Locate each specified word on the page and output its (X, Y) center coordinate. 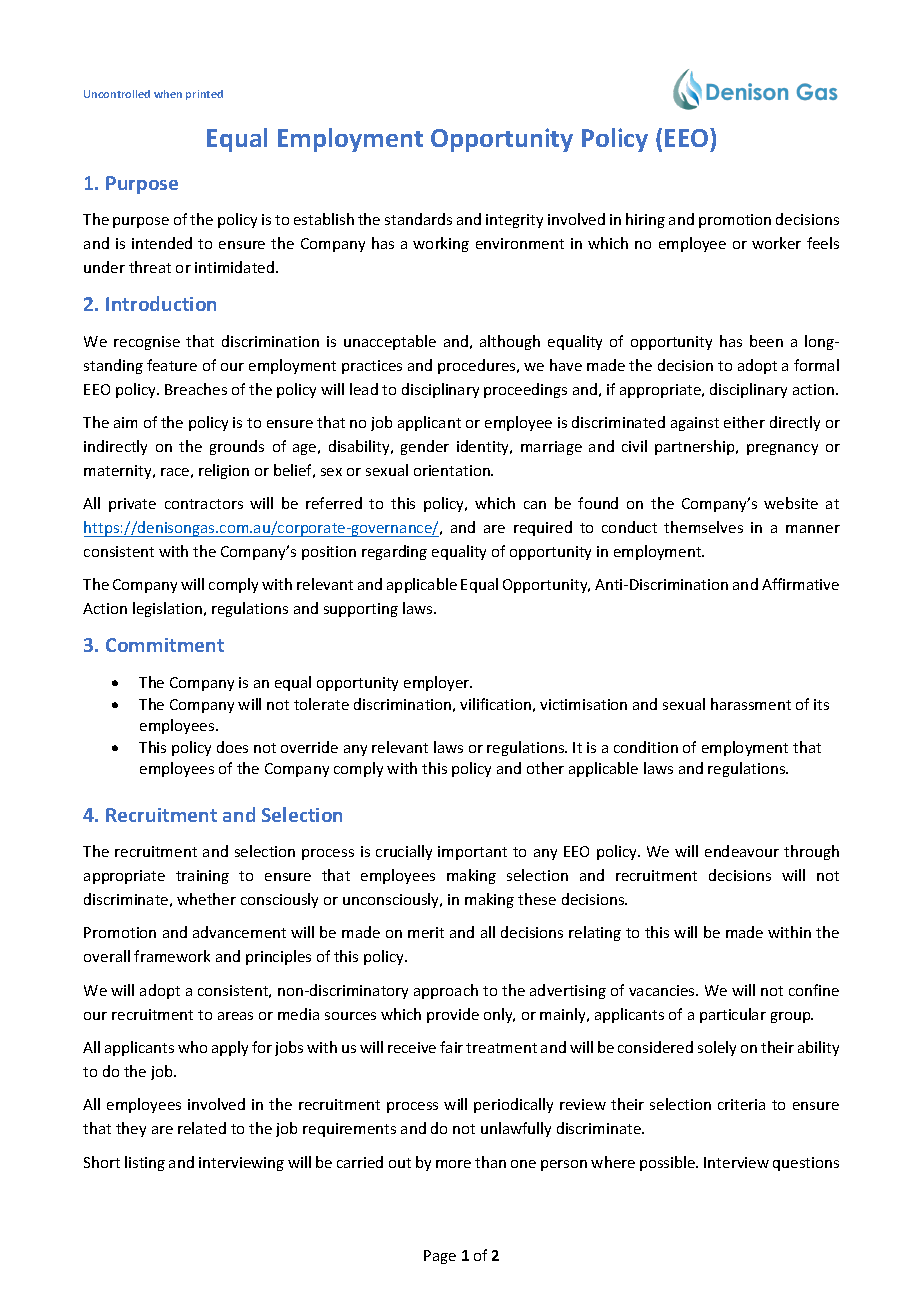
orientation (453, 470)
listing (145, 1163)
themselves (703, 527)
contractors (204, 504)
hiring (645, 220)
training (202, 877)
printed (204, 95)
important (472, 853)
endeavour (742, 851)
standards (418, 219)
